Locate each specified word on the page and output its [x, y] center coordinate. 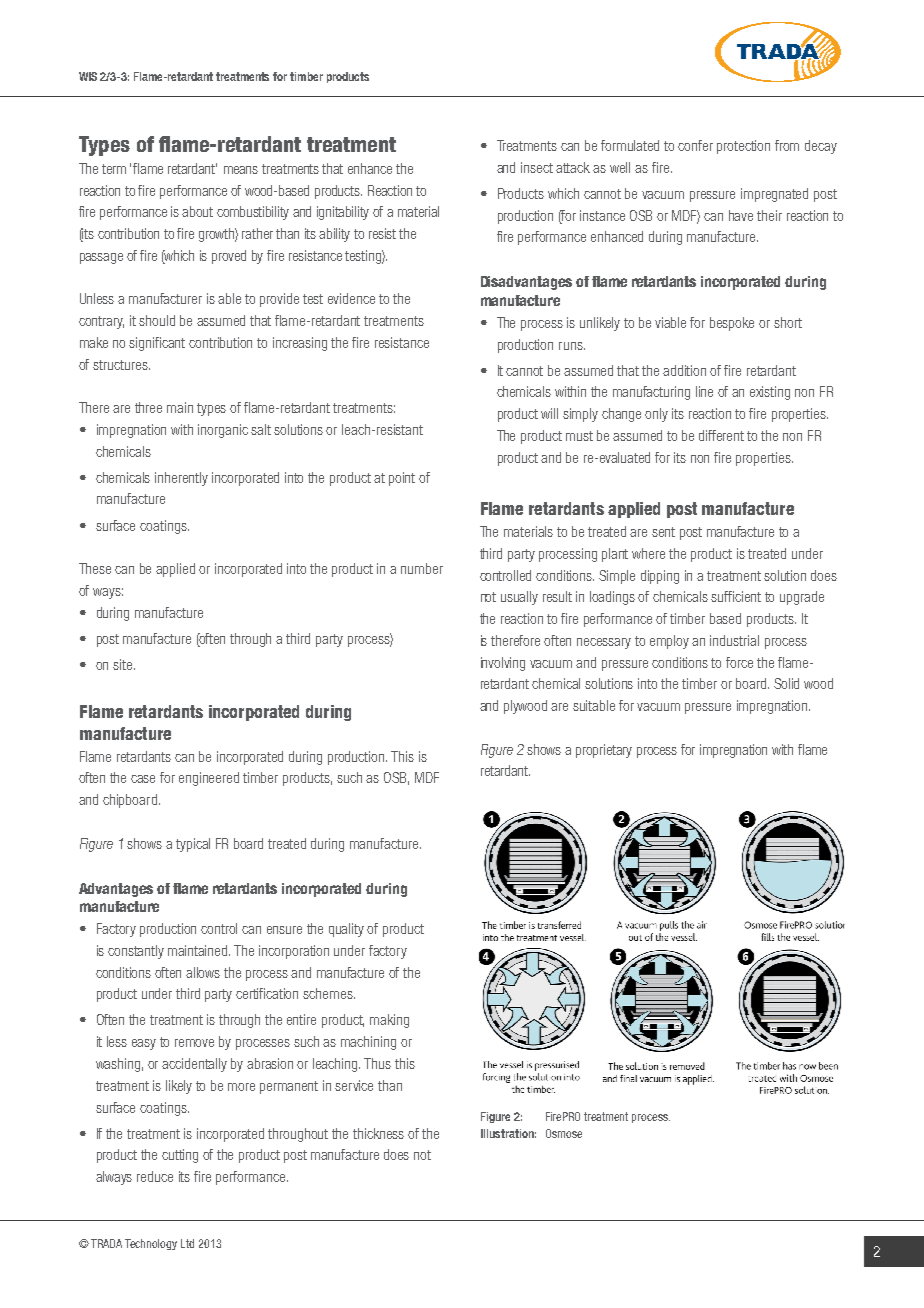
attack [573, 167]
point [402, 479]
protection [743, 147]
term [114, 169]
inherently [181, 479]
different [721, 435]
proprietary [604, 751]
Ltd [187, 1243]
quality [346, 930]
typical [193, 845]
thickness [378, 1133]
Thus [377, 1063]
